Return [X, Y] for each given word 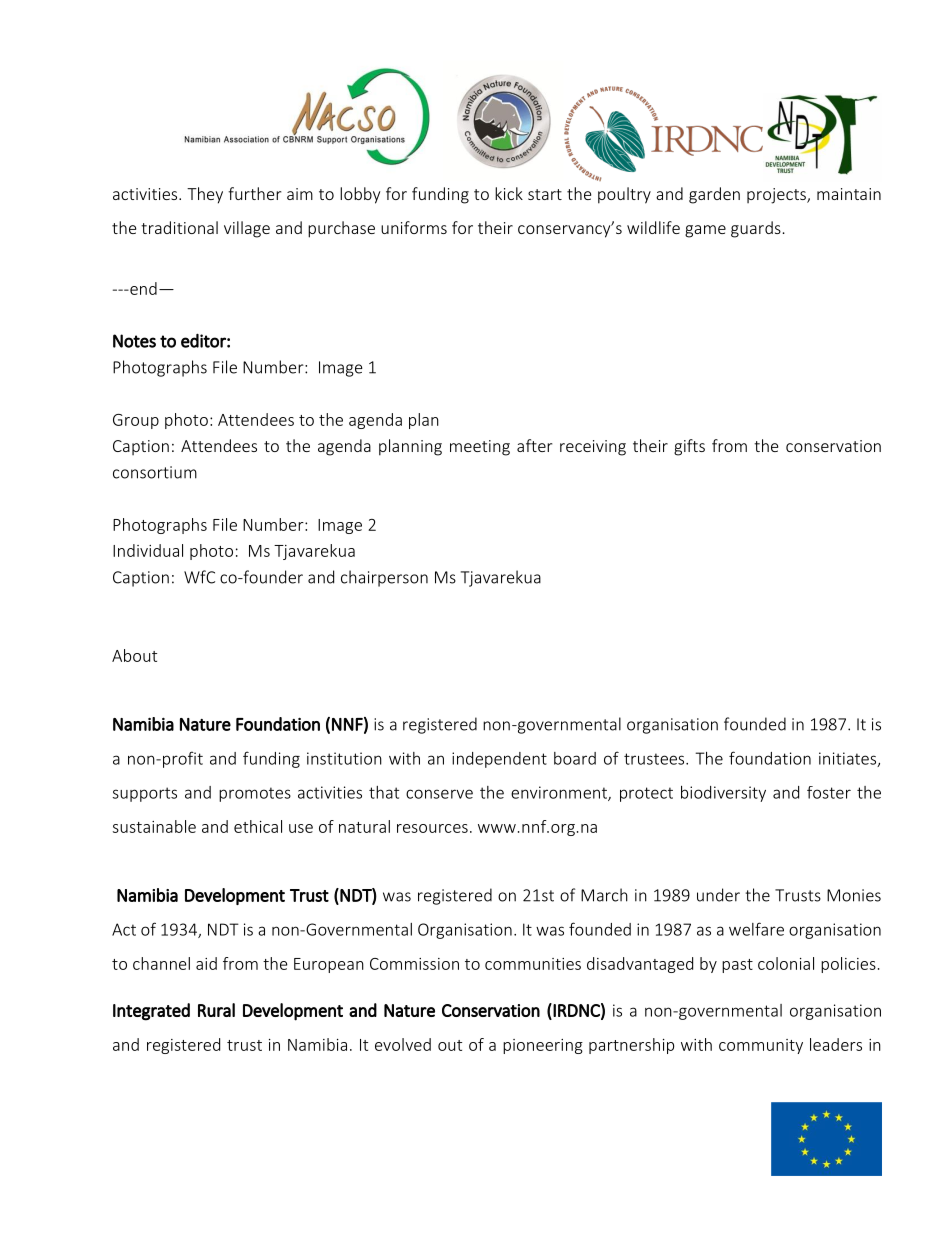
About [134, 655]
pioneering [543, 1046]
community [761, 1046]
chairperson [384, 578]
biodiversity [723, 794]
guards [756, 229]
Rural [216, 1010]
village [247, 229]
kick [509, 193]
